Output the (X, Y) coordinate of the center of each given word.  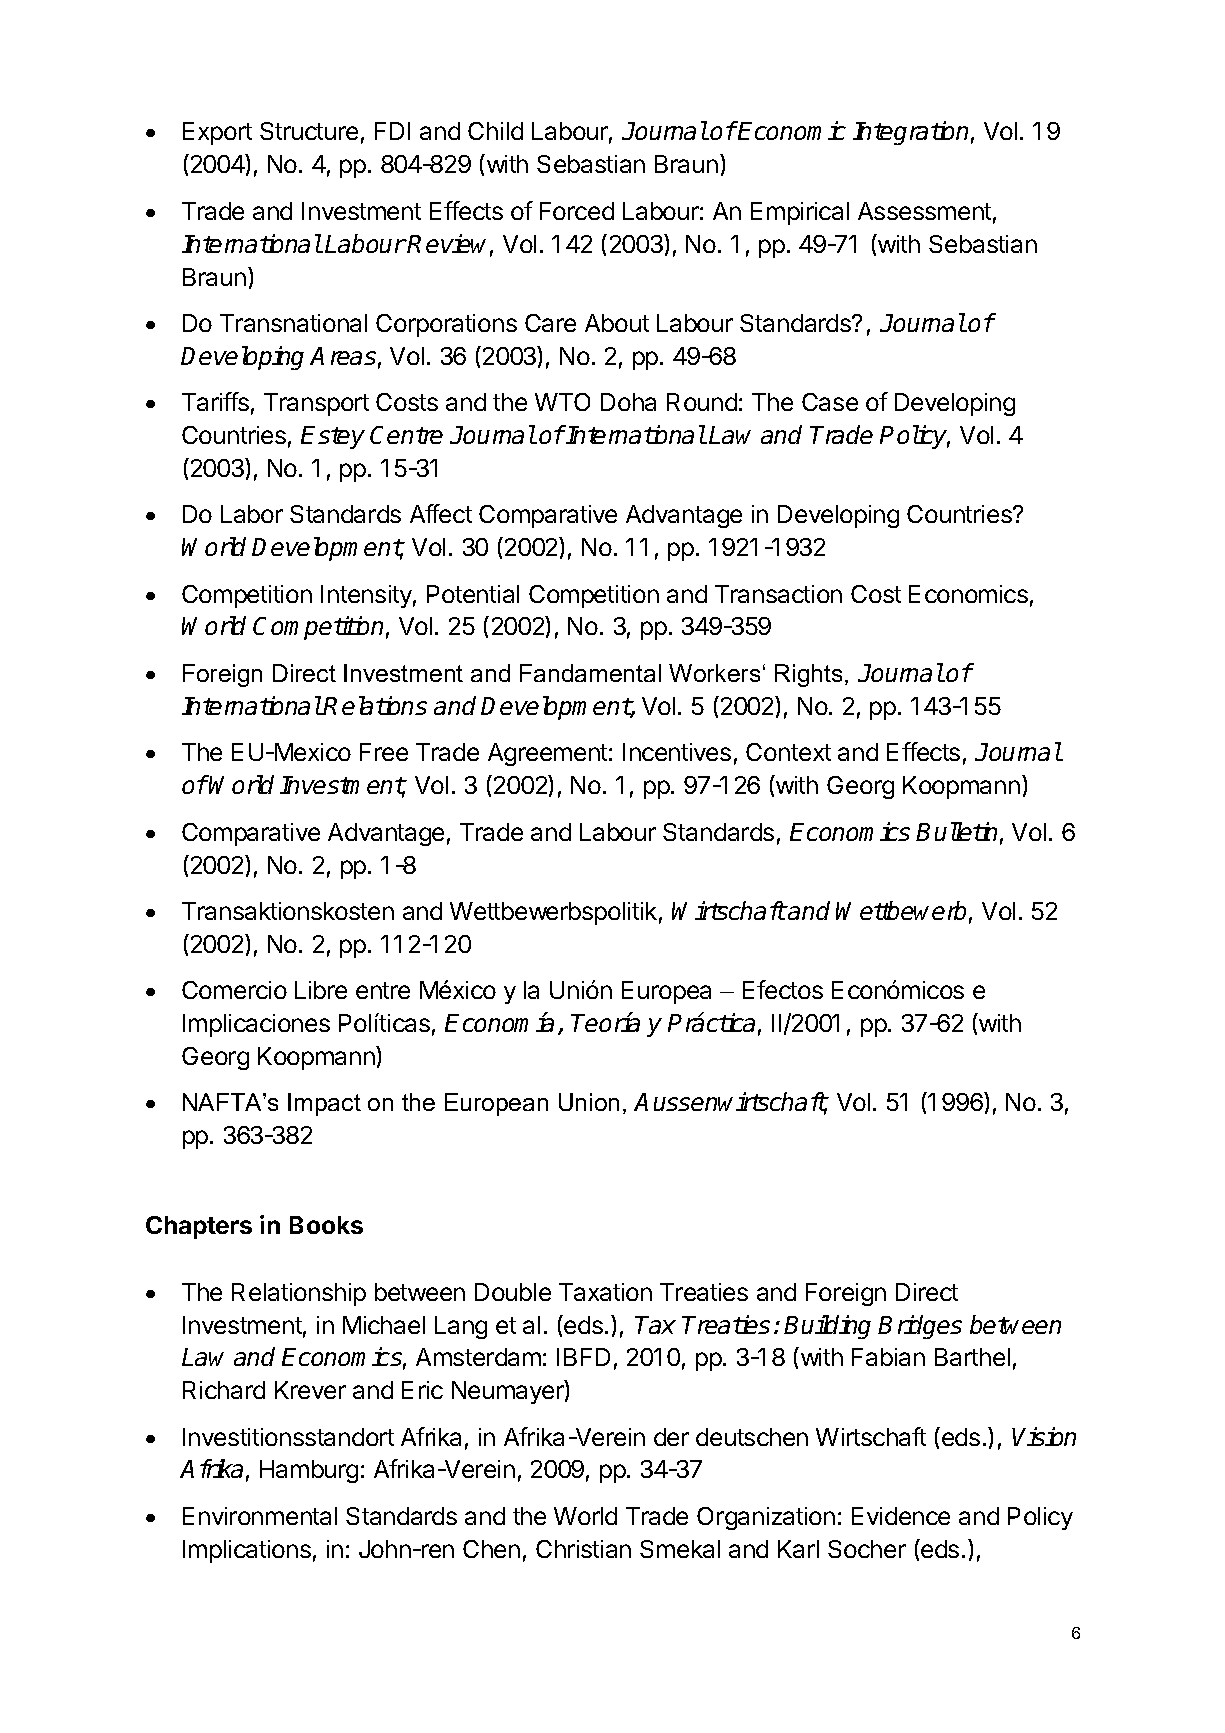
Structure (309, 131)
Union (589, 1102)
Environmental (260, 1516)
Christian (583, 1549)
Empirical (800, 213)
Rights (808, 675)
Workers (714, 673)
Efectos (783, 989)
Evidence (901, 1516)
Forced (577, 211)
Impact (324, 1104)
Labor (252, 514)
